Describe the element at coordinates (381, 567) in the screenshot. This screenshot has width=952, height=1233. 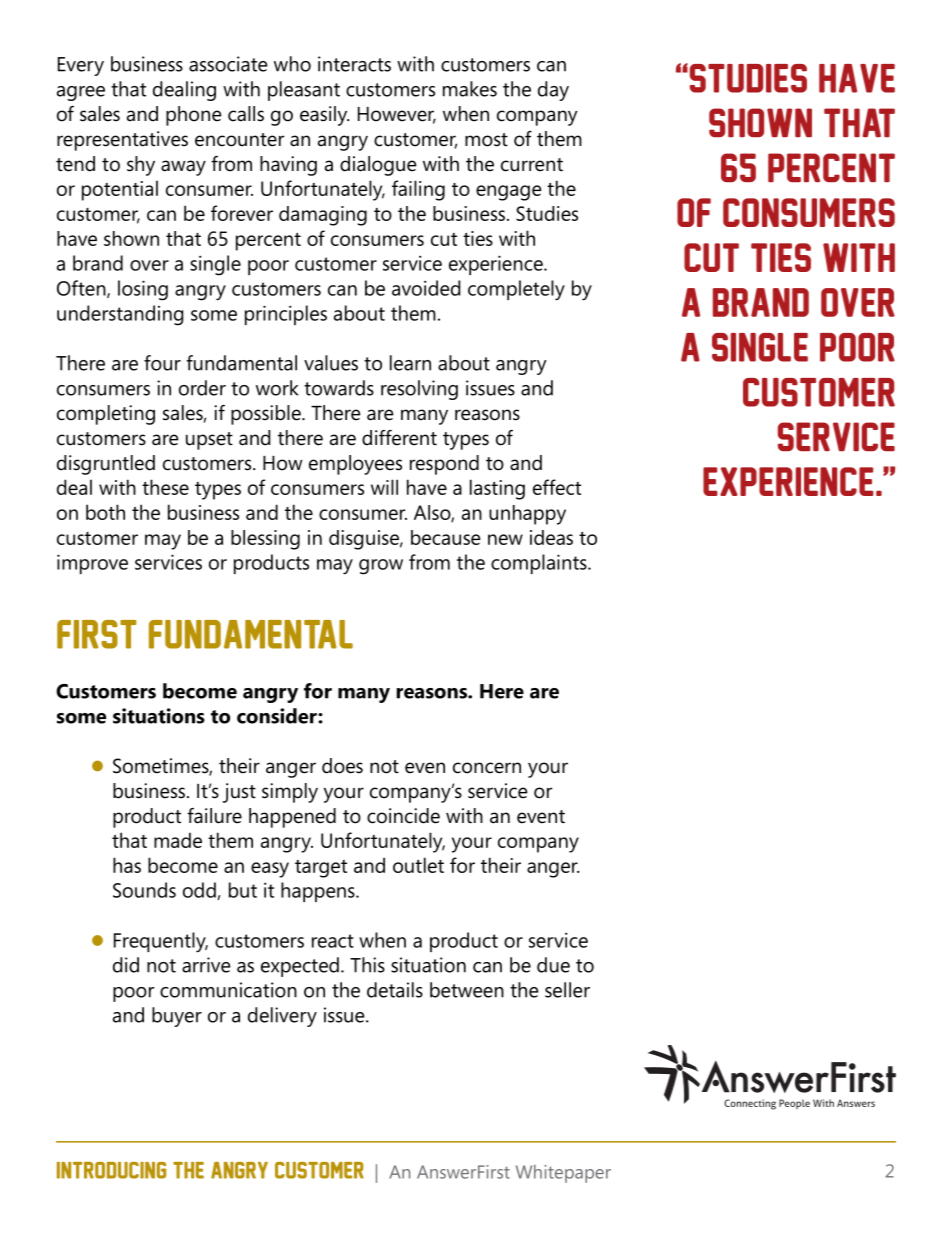
I see `grow` at that location.
